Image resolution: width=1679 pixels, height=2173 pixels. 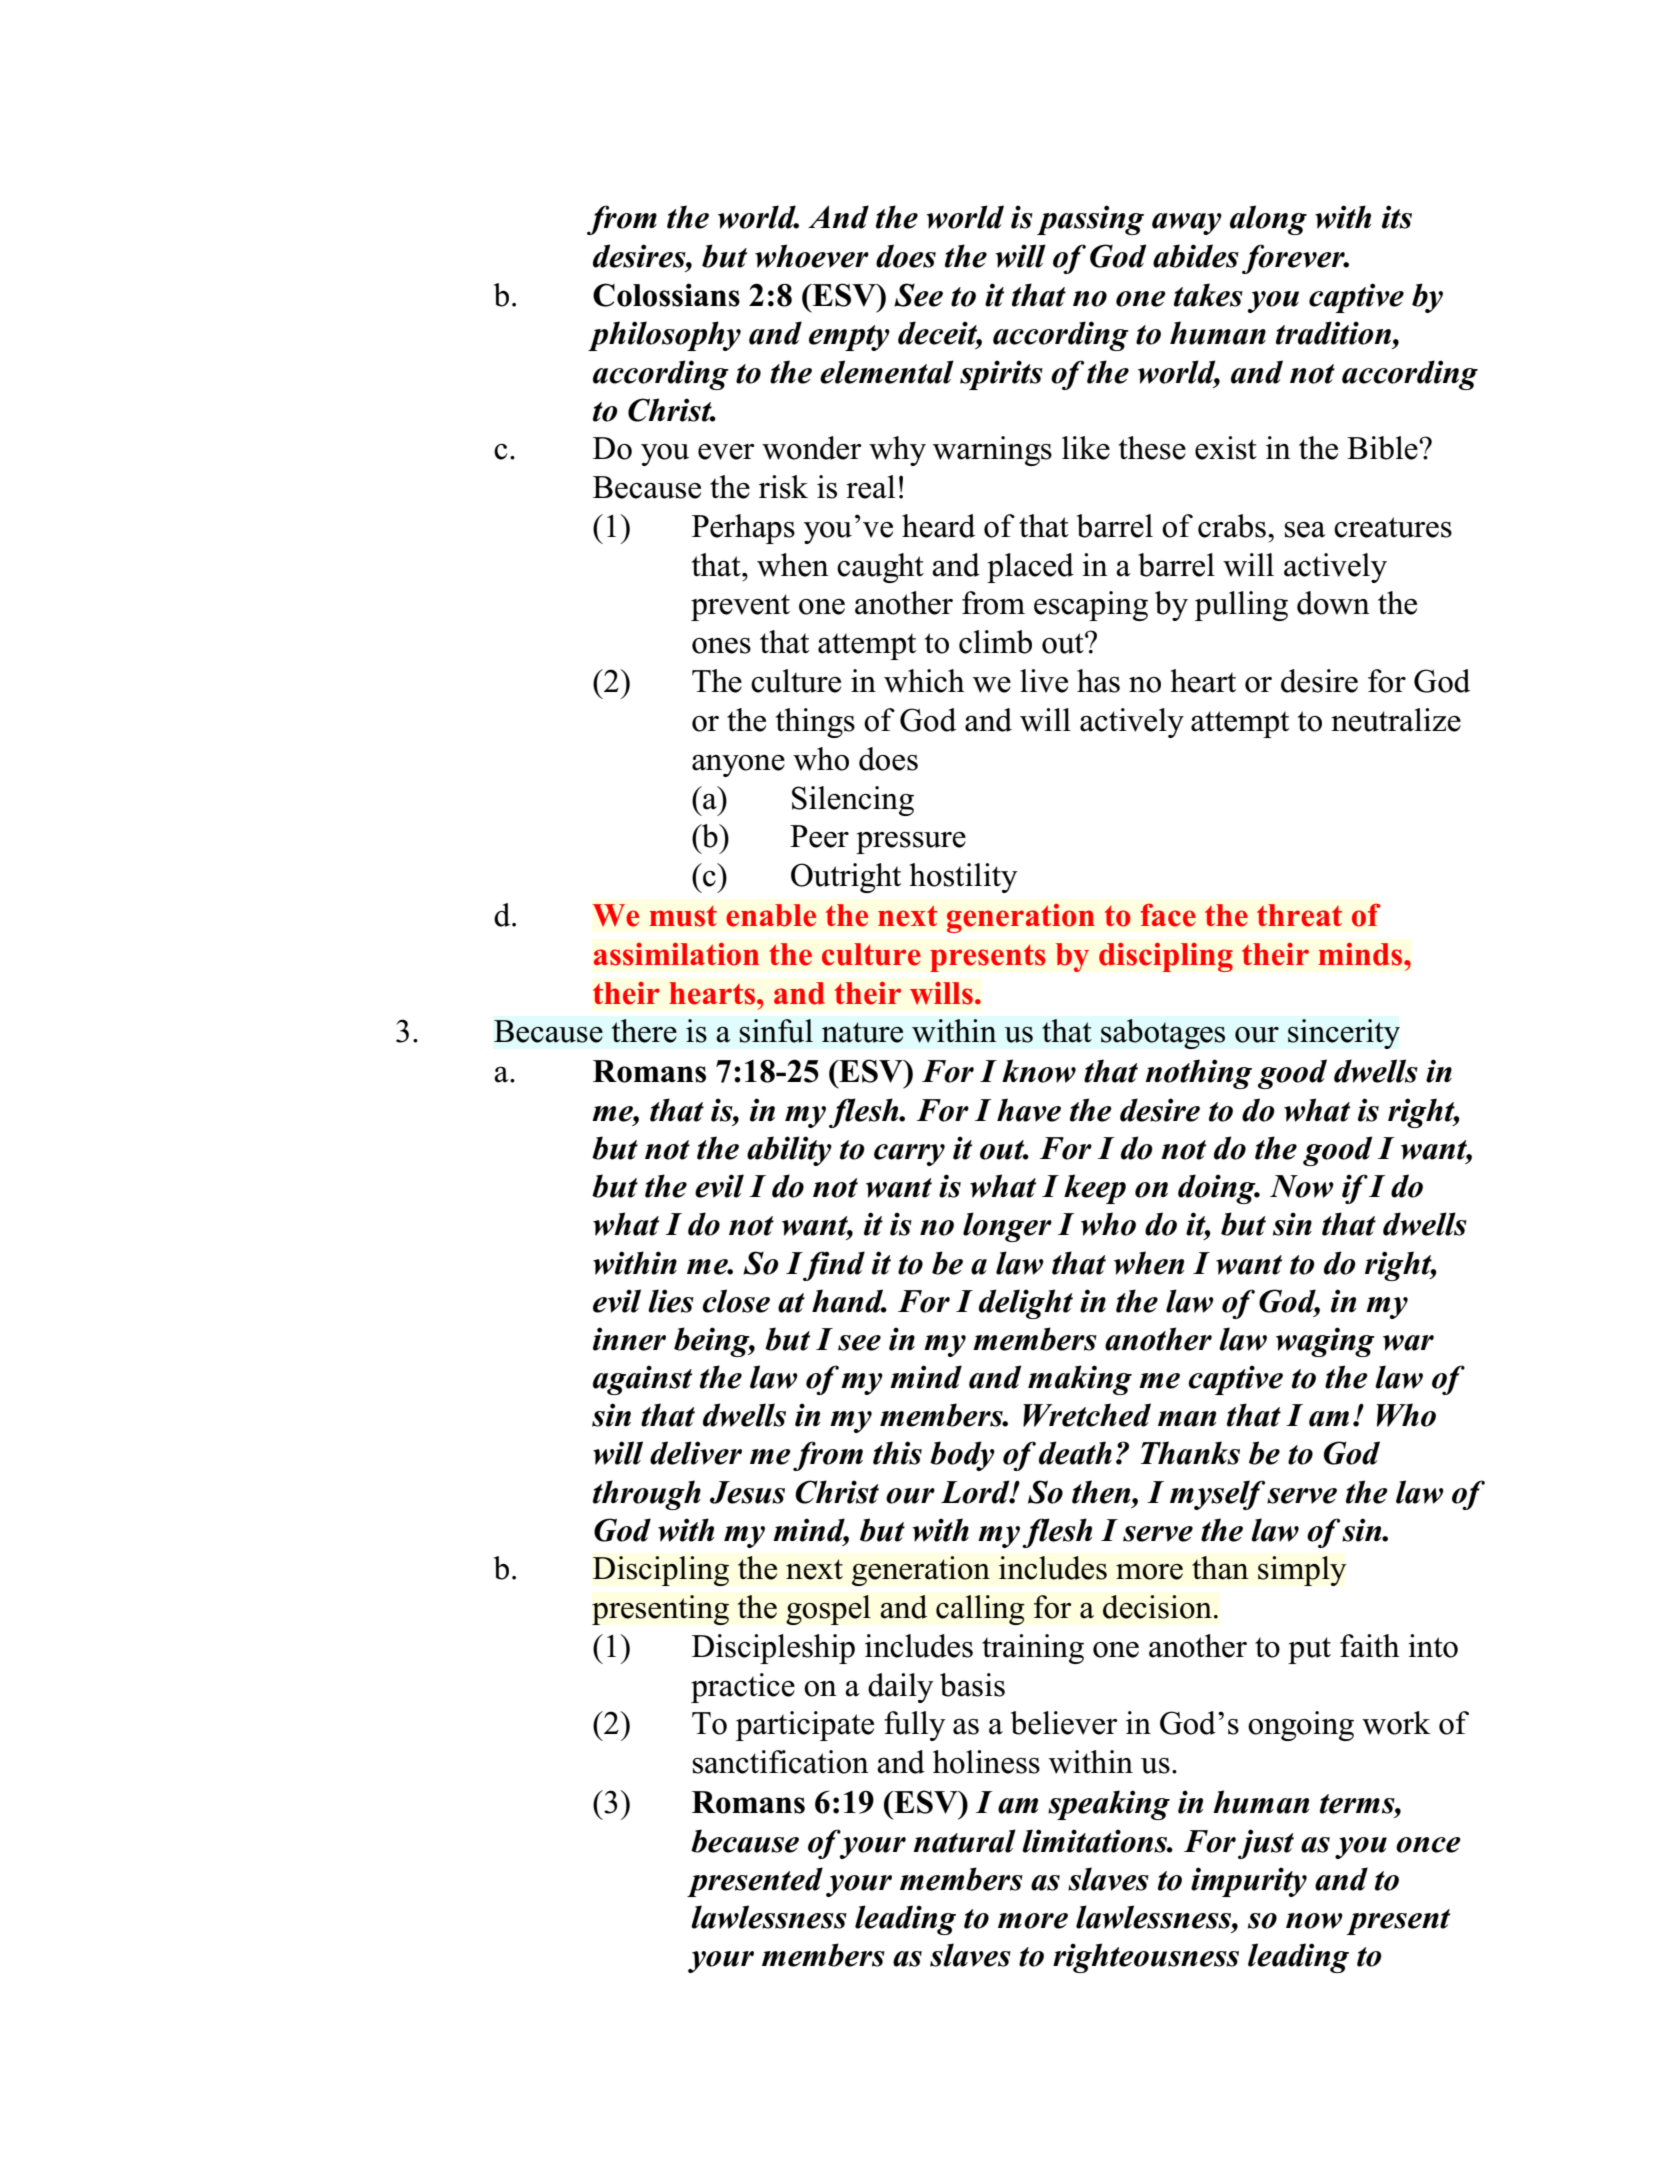 What do you see at coordinates (1075, 1453) in the screenshot?
I see `death` at bounding box center [1075, 1453].
